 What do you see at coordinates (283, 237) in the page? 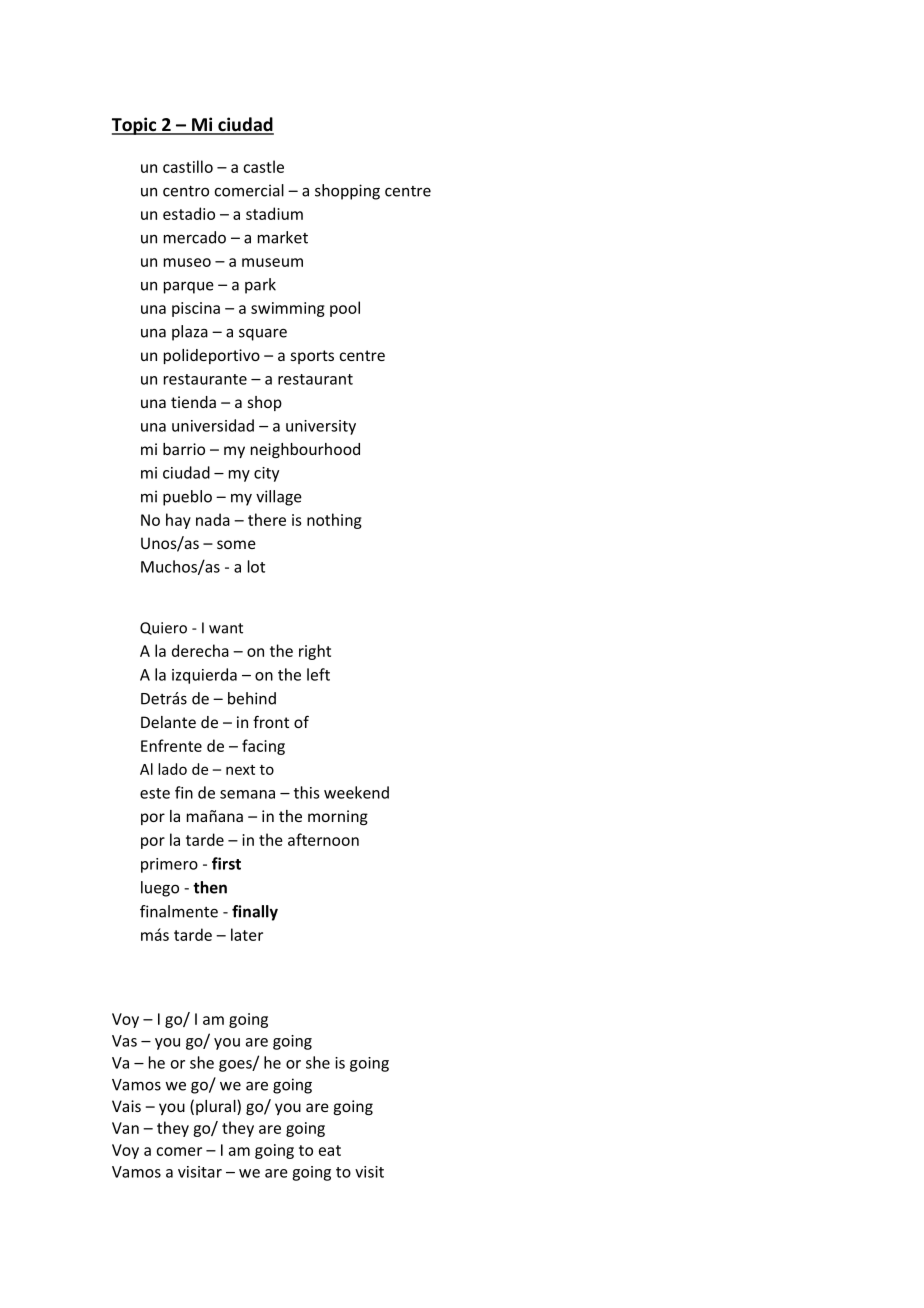
I see `market` at bounding box center [283, 237].
